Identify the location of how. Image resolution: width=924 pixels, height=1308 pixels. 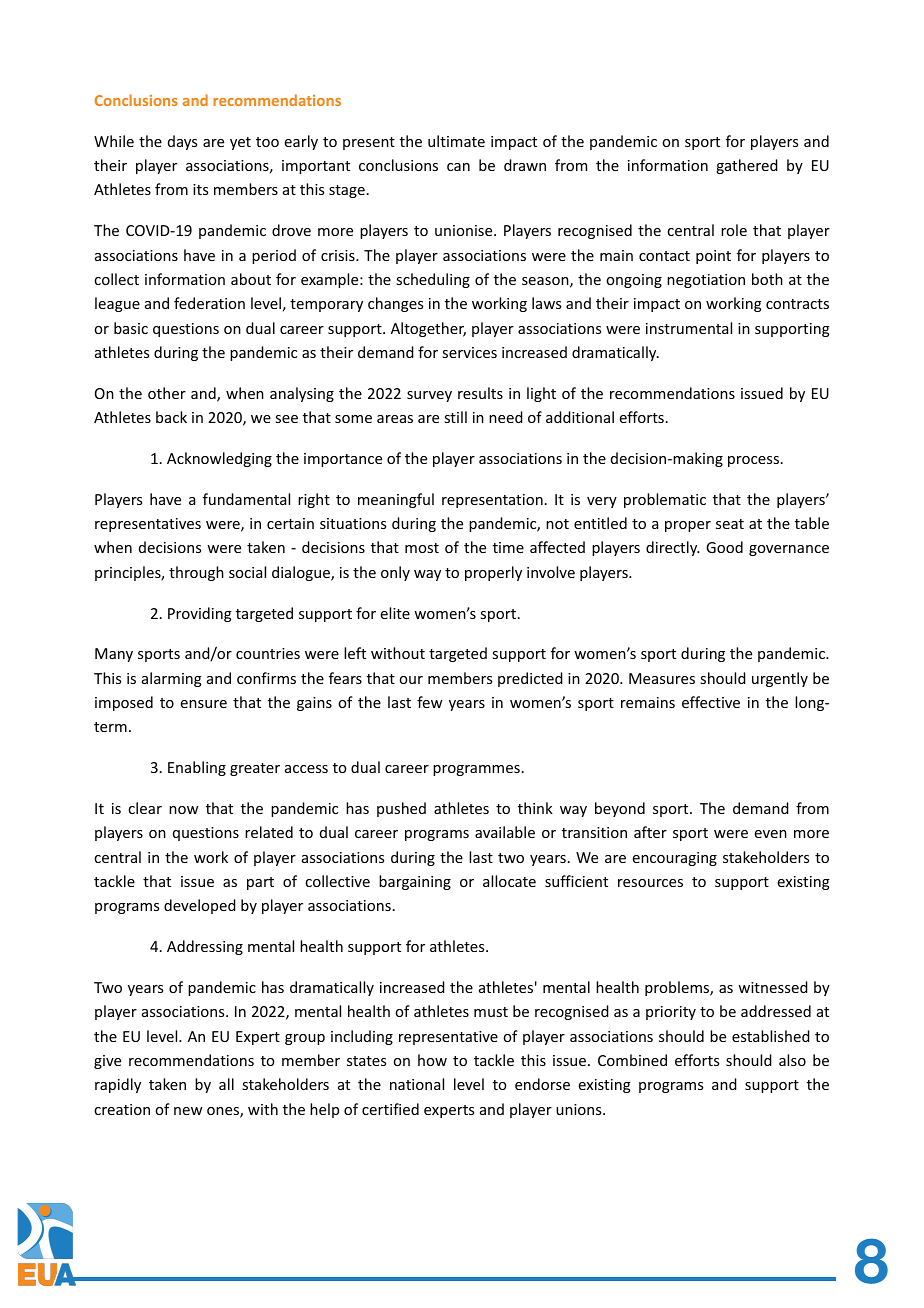
(432, 1060).
